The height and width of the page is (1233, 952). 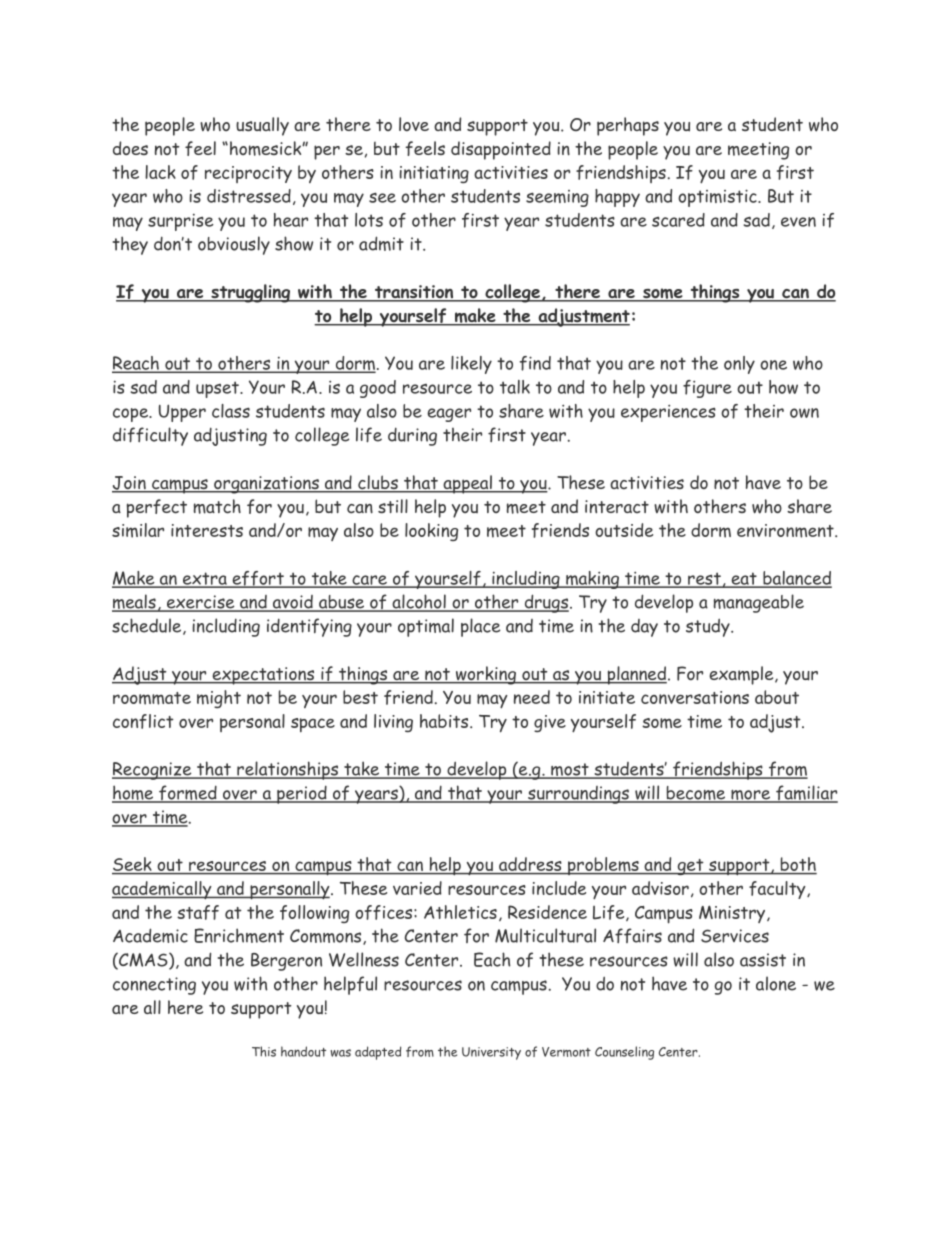 What do you see at coordinates (264, 1051) in the page?
I see `This` at bounding box center [264, 1051].
